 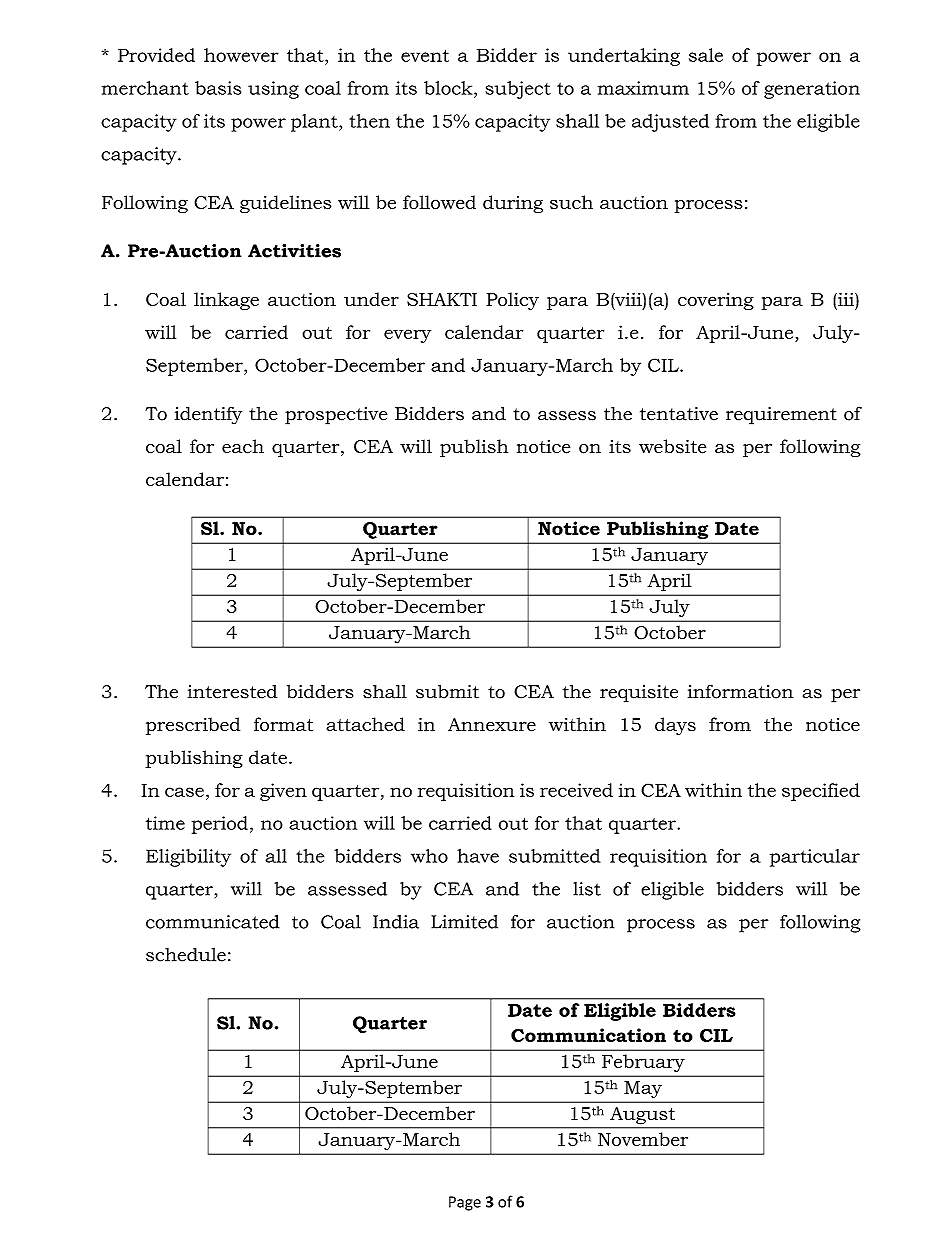 I want to click on sale, so click(x=706, y=55).
